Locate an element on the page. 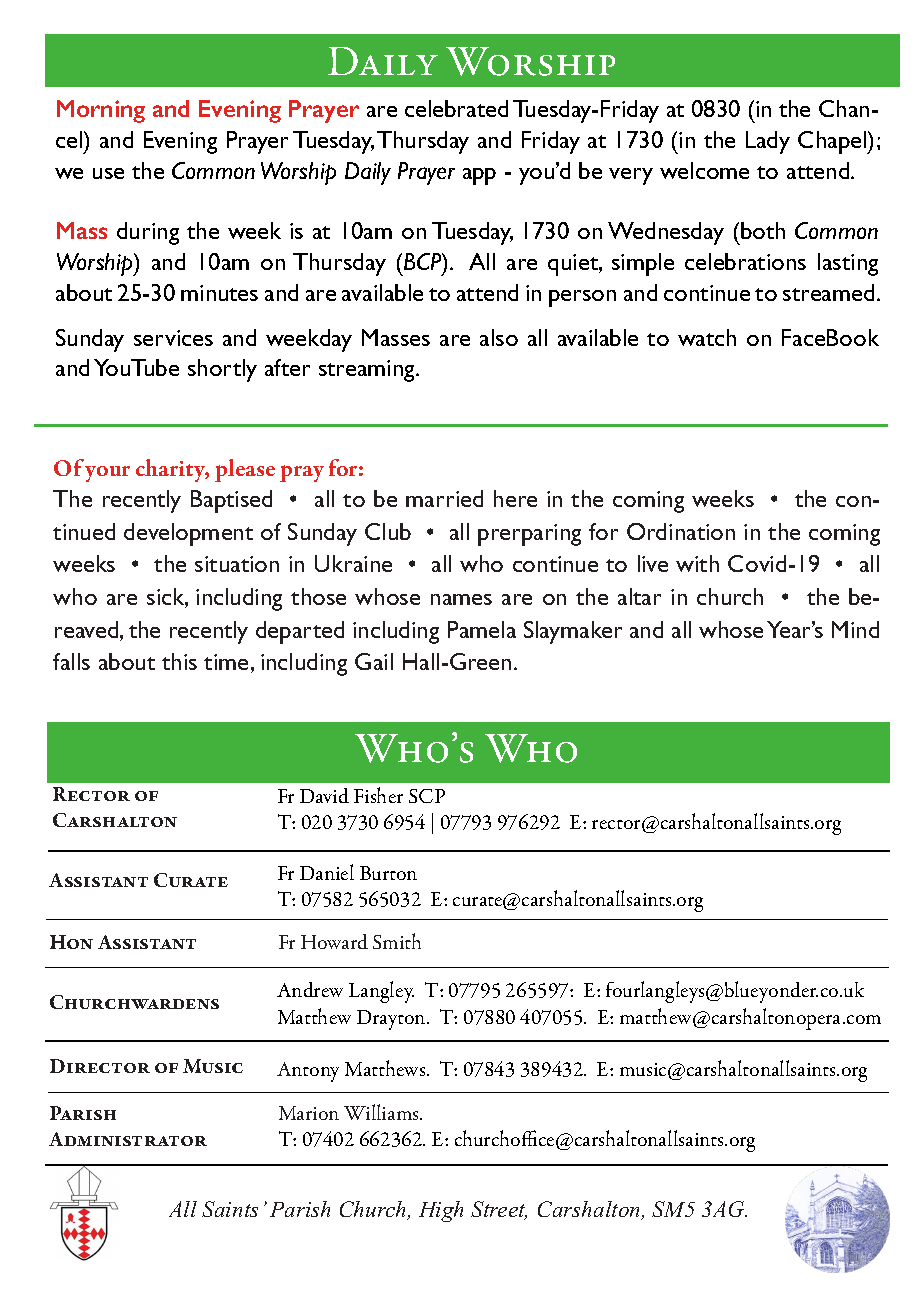 The image size is (924, 1308). SCP is located at coordinates (427, 796).
